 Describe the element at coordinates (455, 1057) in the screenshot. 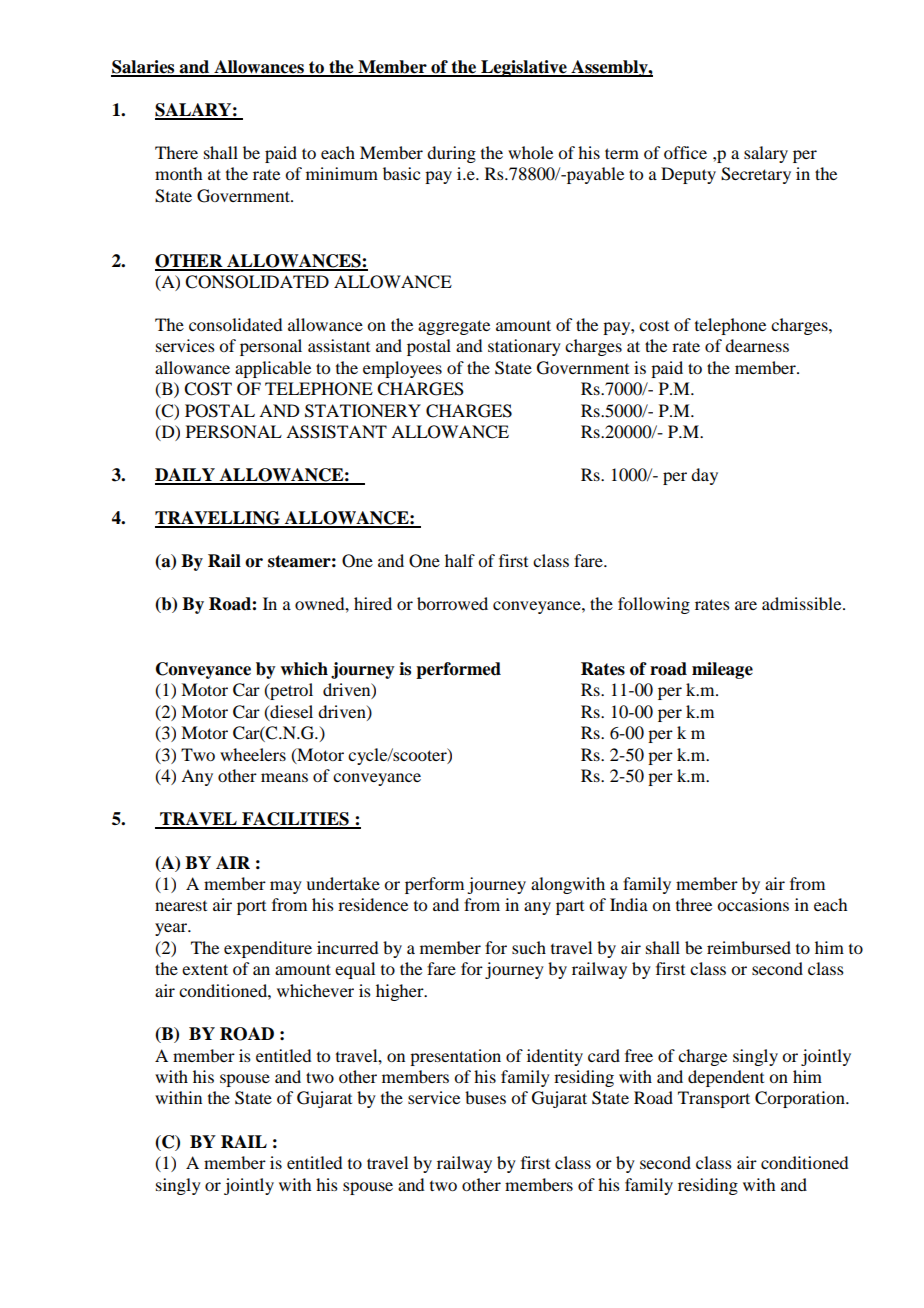

I see `presentation` at that location.
